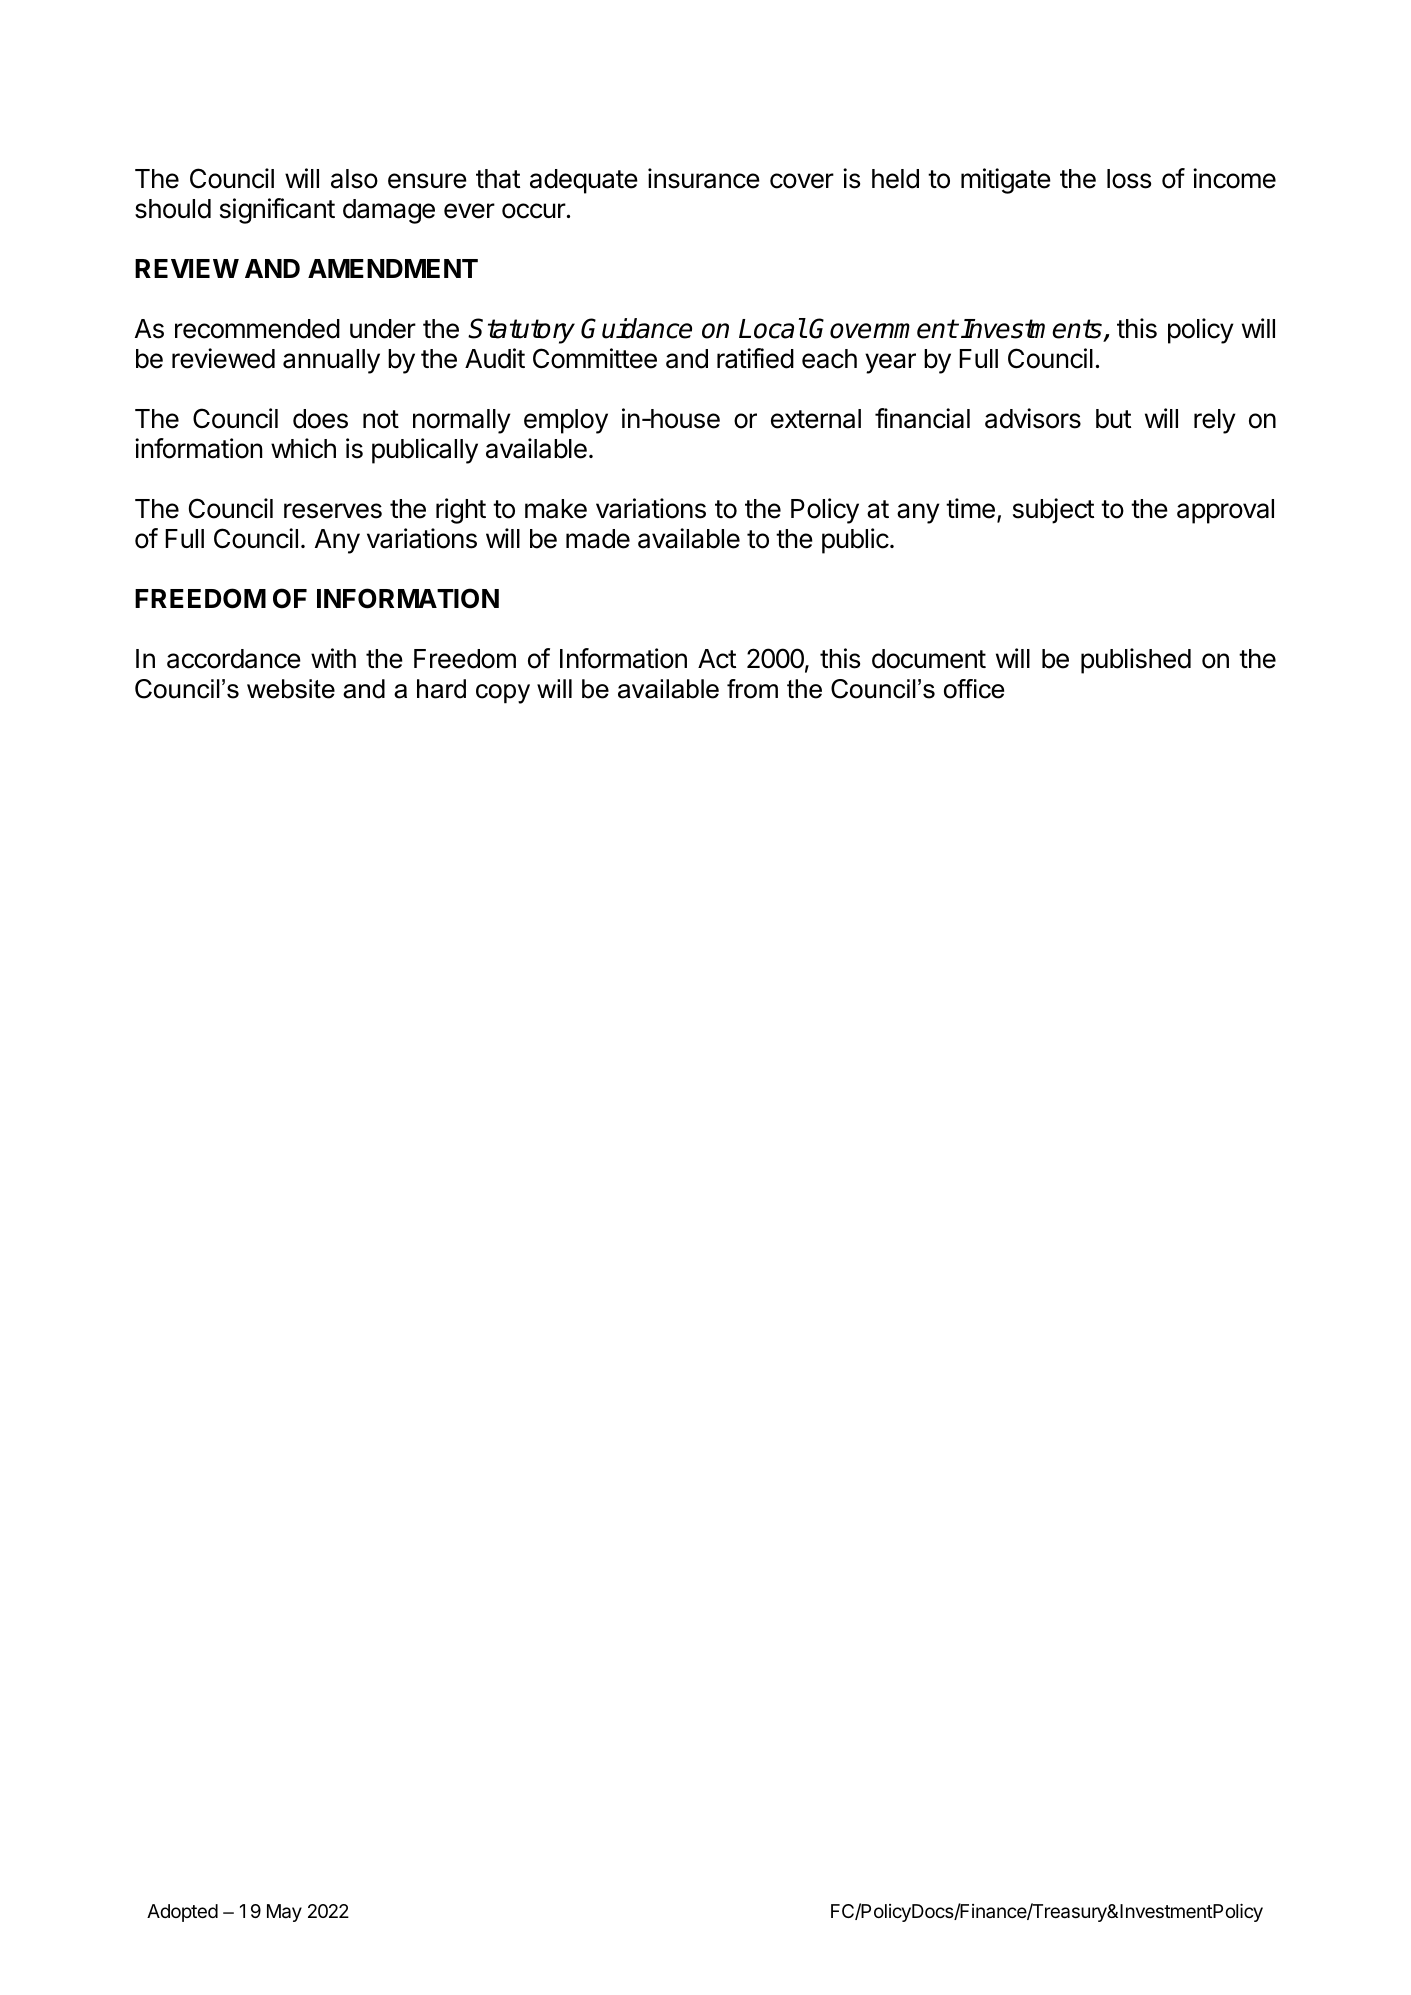 Image resolution: width=1411 pixels, height=1995 pixels. Describe the element at coordinates (1129, 179) in the image. I see `loss` at that location.
